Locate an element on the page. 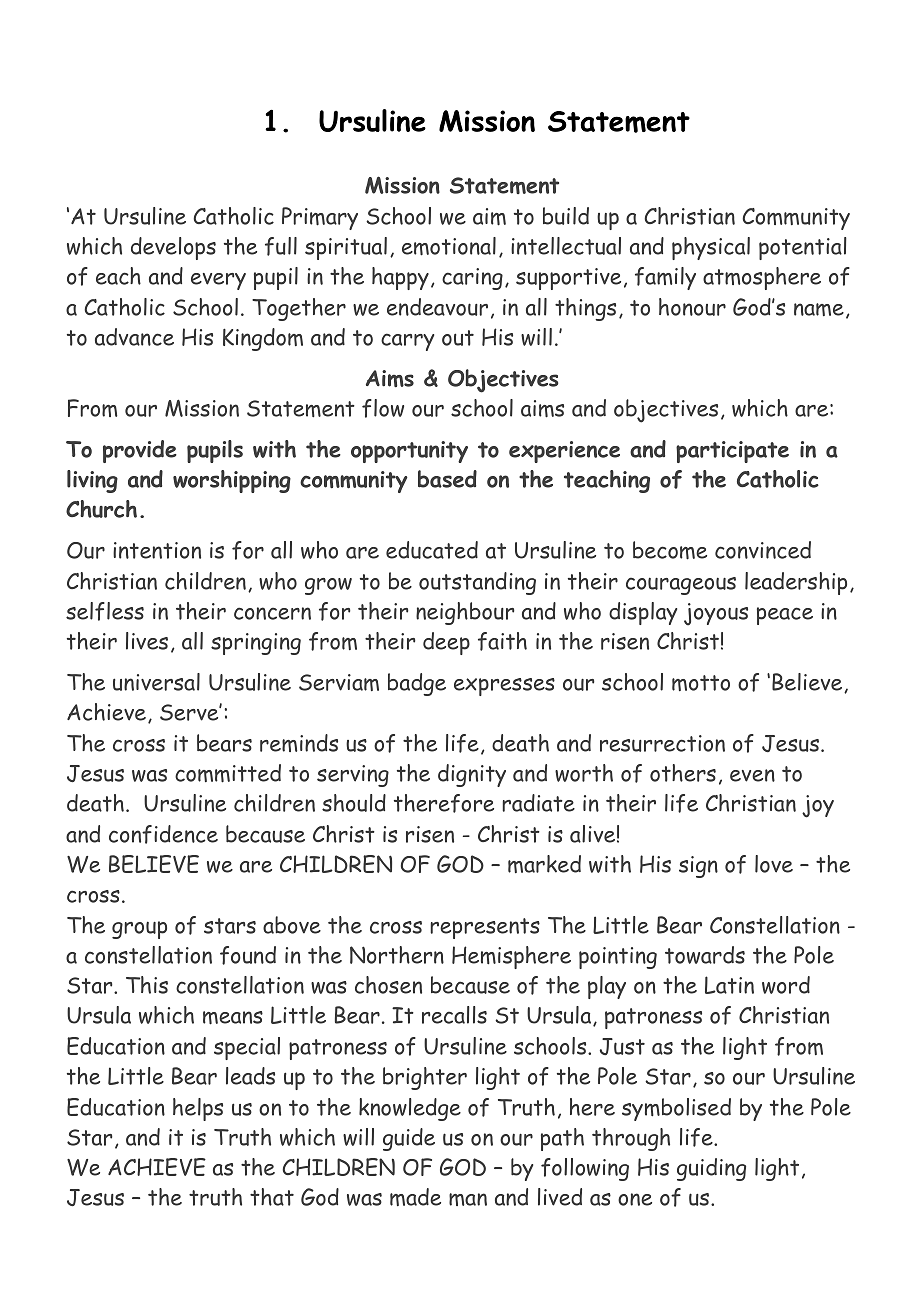 This image has width=924, height=1308. man is located at coordinates (468, 1199).
